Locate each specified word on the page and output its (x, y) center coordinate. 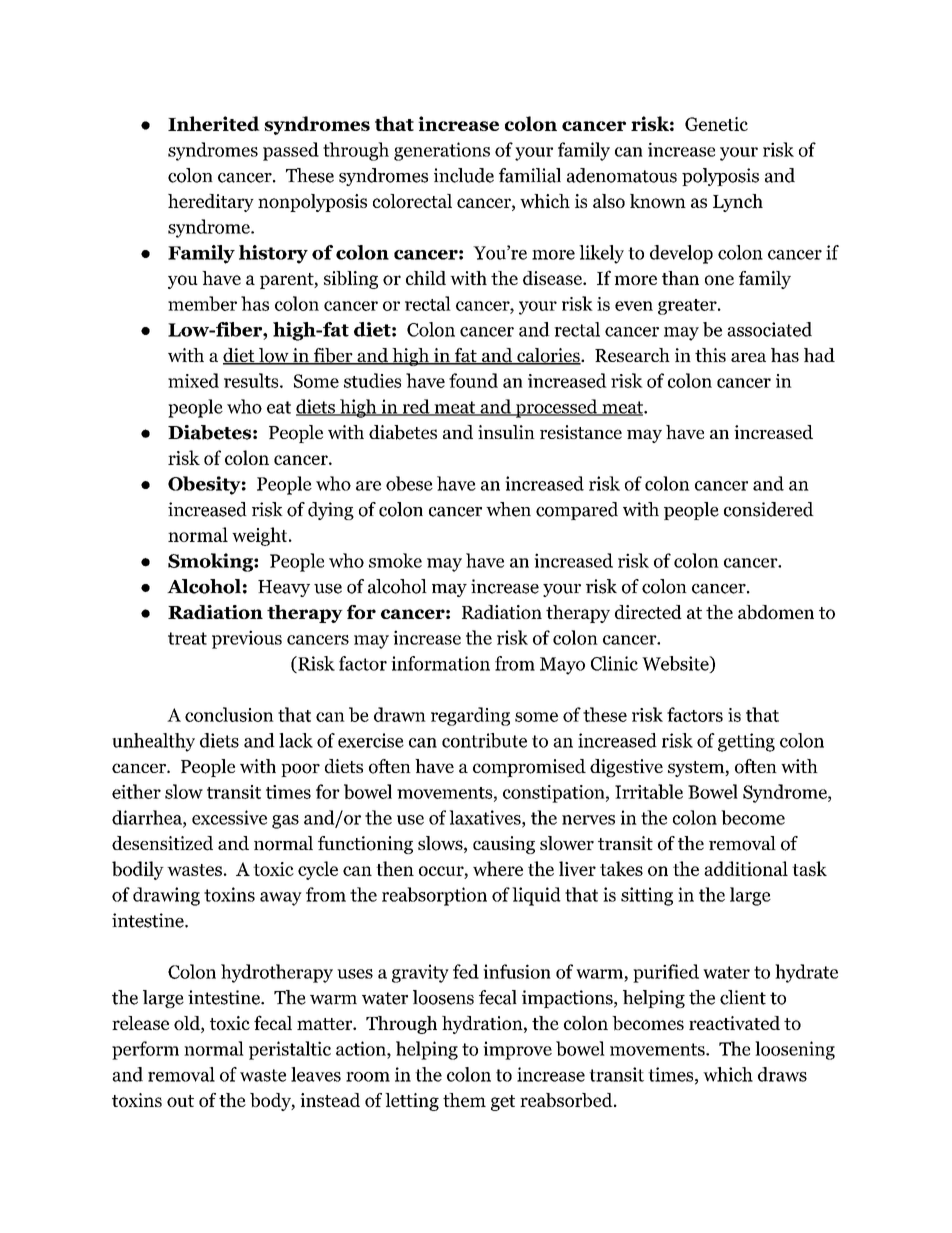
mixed (193, 380)
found (473, 380)
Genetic (716, 124)
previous (247, 639)
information (440, 663)
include (464, 175)
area (748, 357)
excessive (229, 817)
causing (504, 845)
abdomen (776, 612)
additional (746, 868)
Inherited (214, 123)
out (180, 1101)
